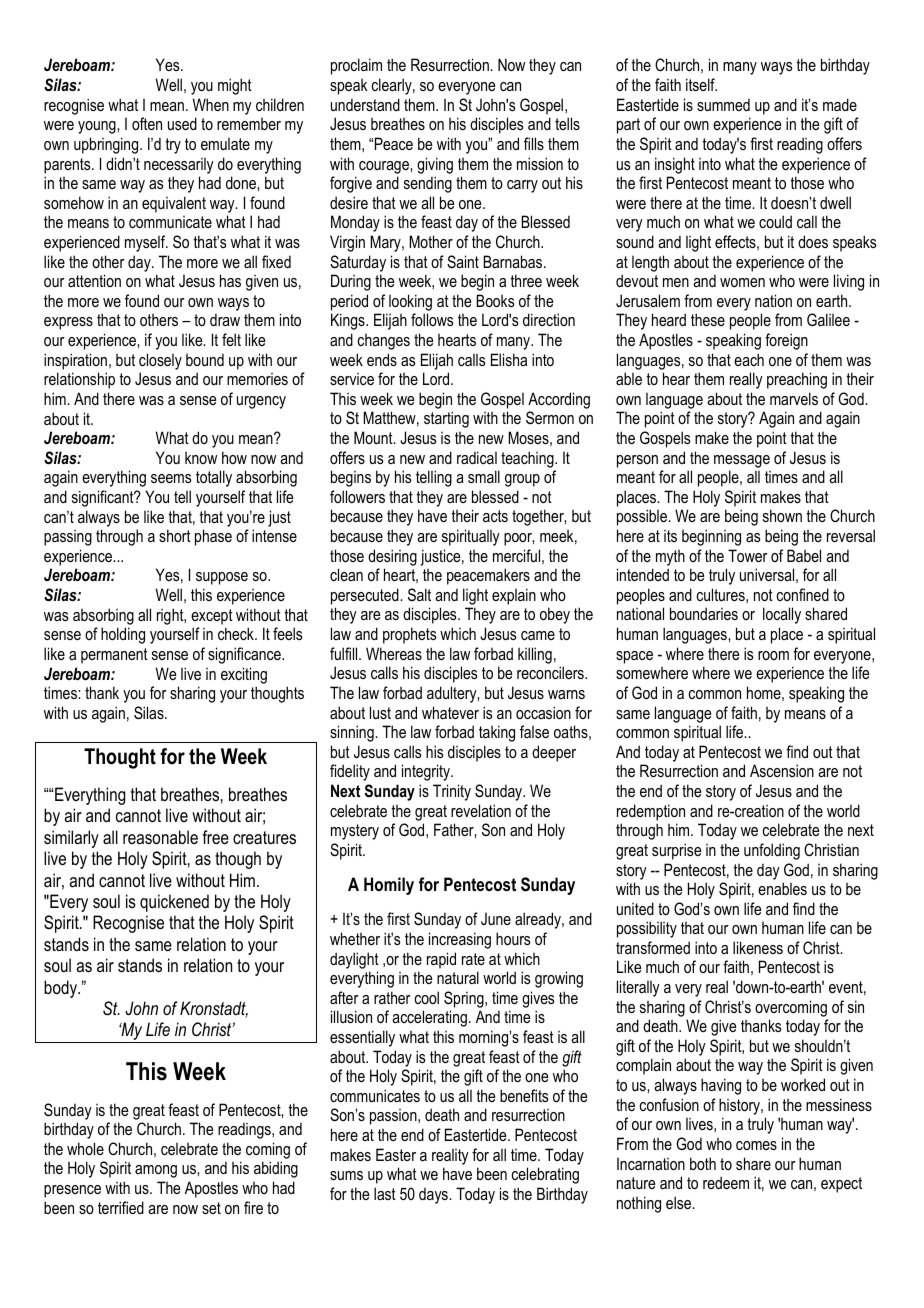  Describe the element at coordinates (742, 461) in the screenshot. I see `message` at that location.
